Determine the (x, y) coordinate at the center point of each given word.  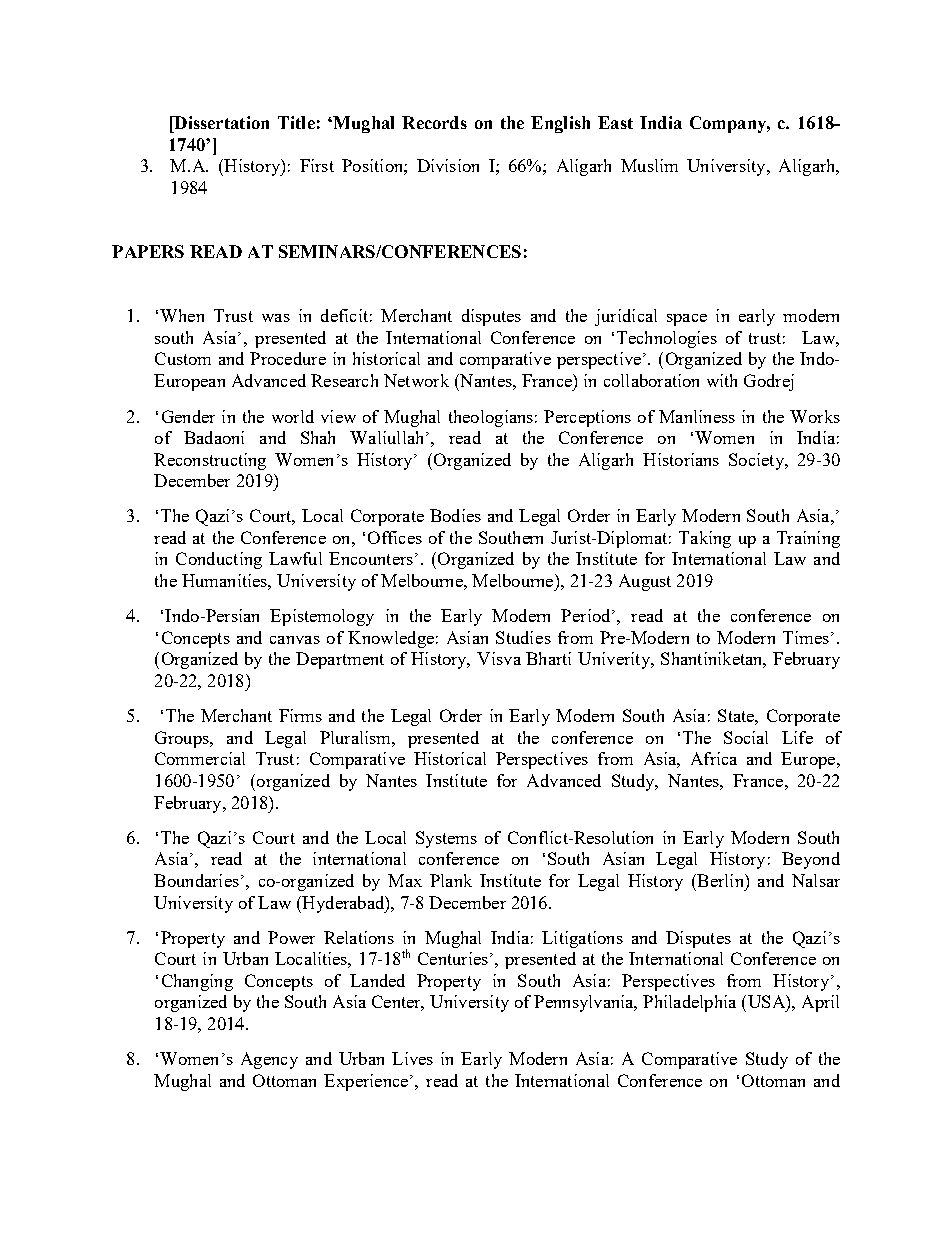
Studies (523, 637)
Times (806, 637)
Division (448, 165)
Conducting (219, 560)
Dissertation (220, 122)
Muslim (649, 165)
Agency (269, 1060)
